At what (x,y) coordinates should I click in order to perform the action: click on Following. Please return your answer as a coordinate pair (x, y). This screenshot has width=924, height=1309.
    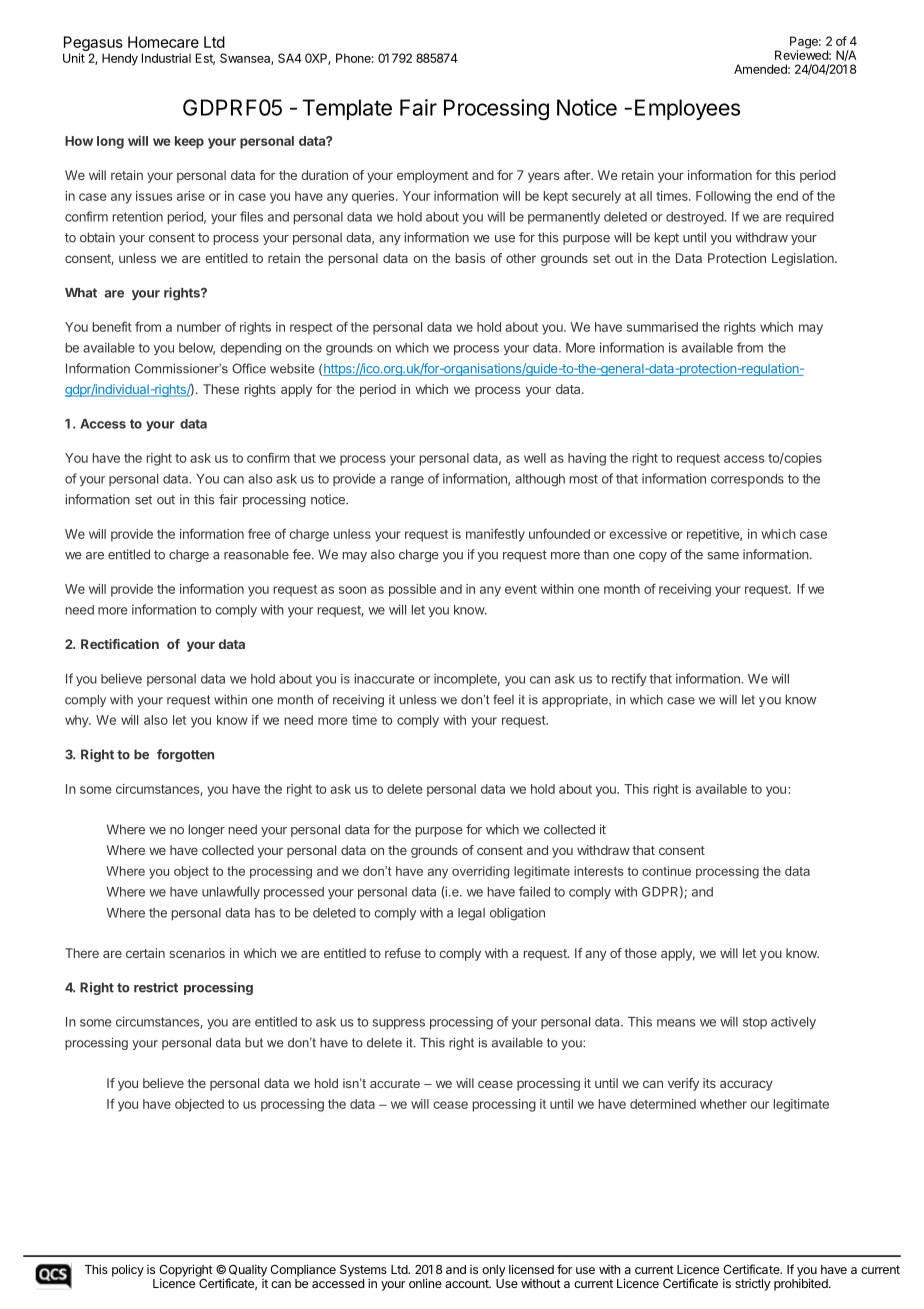
    Looking at the image, I should click on (723, 197).
